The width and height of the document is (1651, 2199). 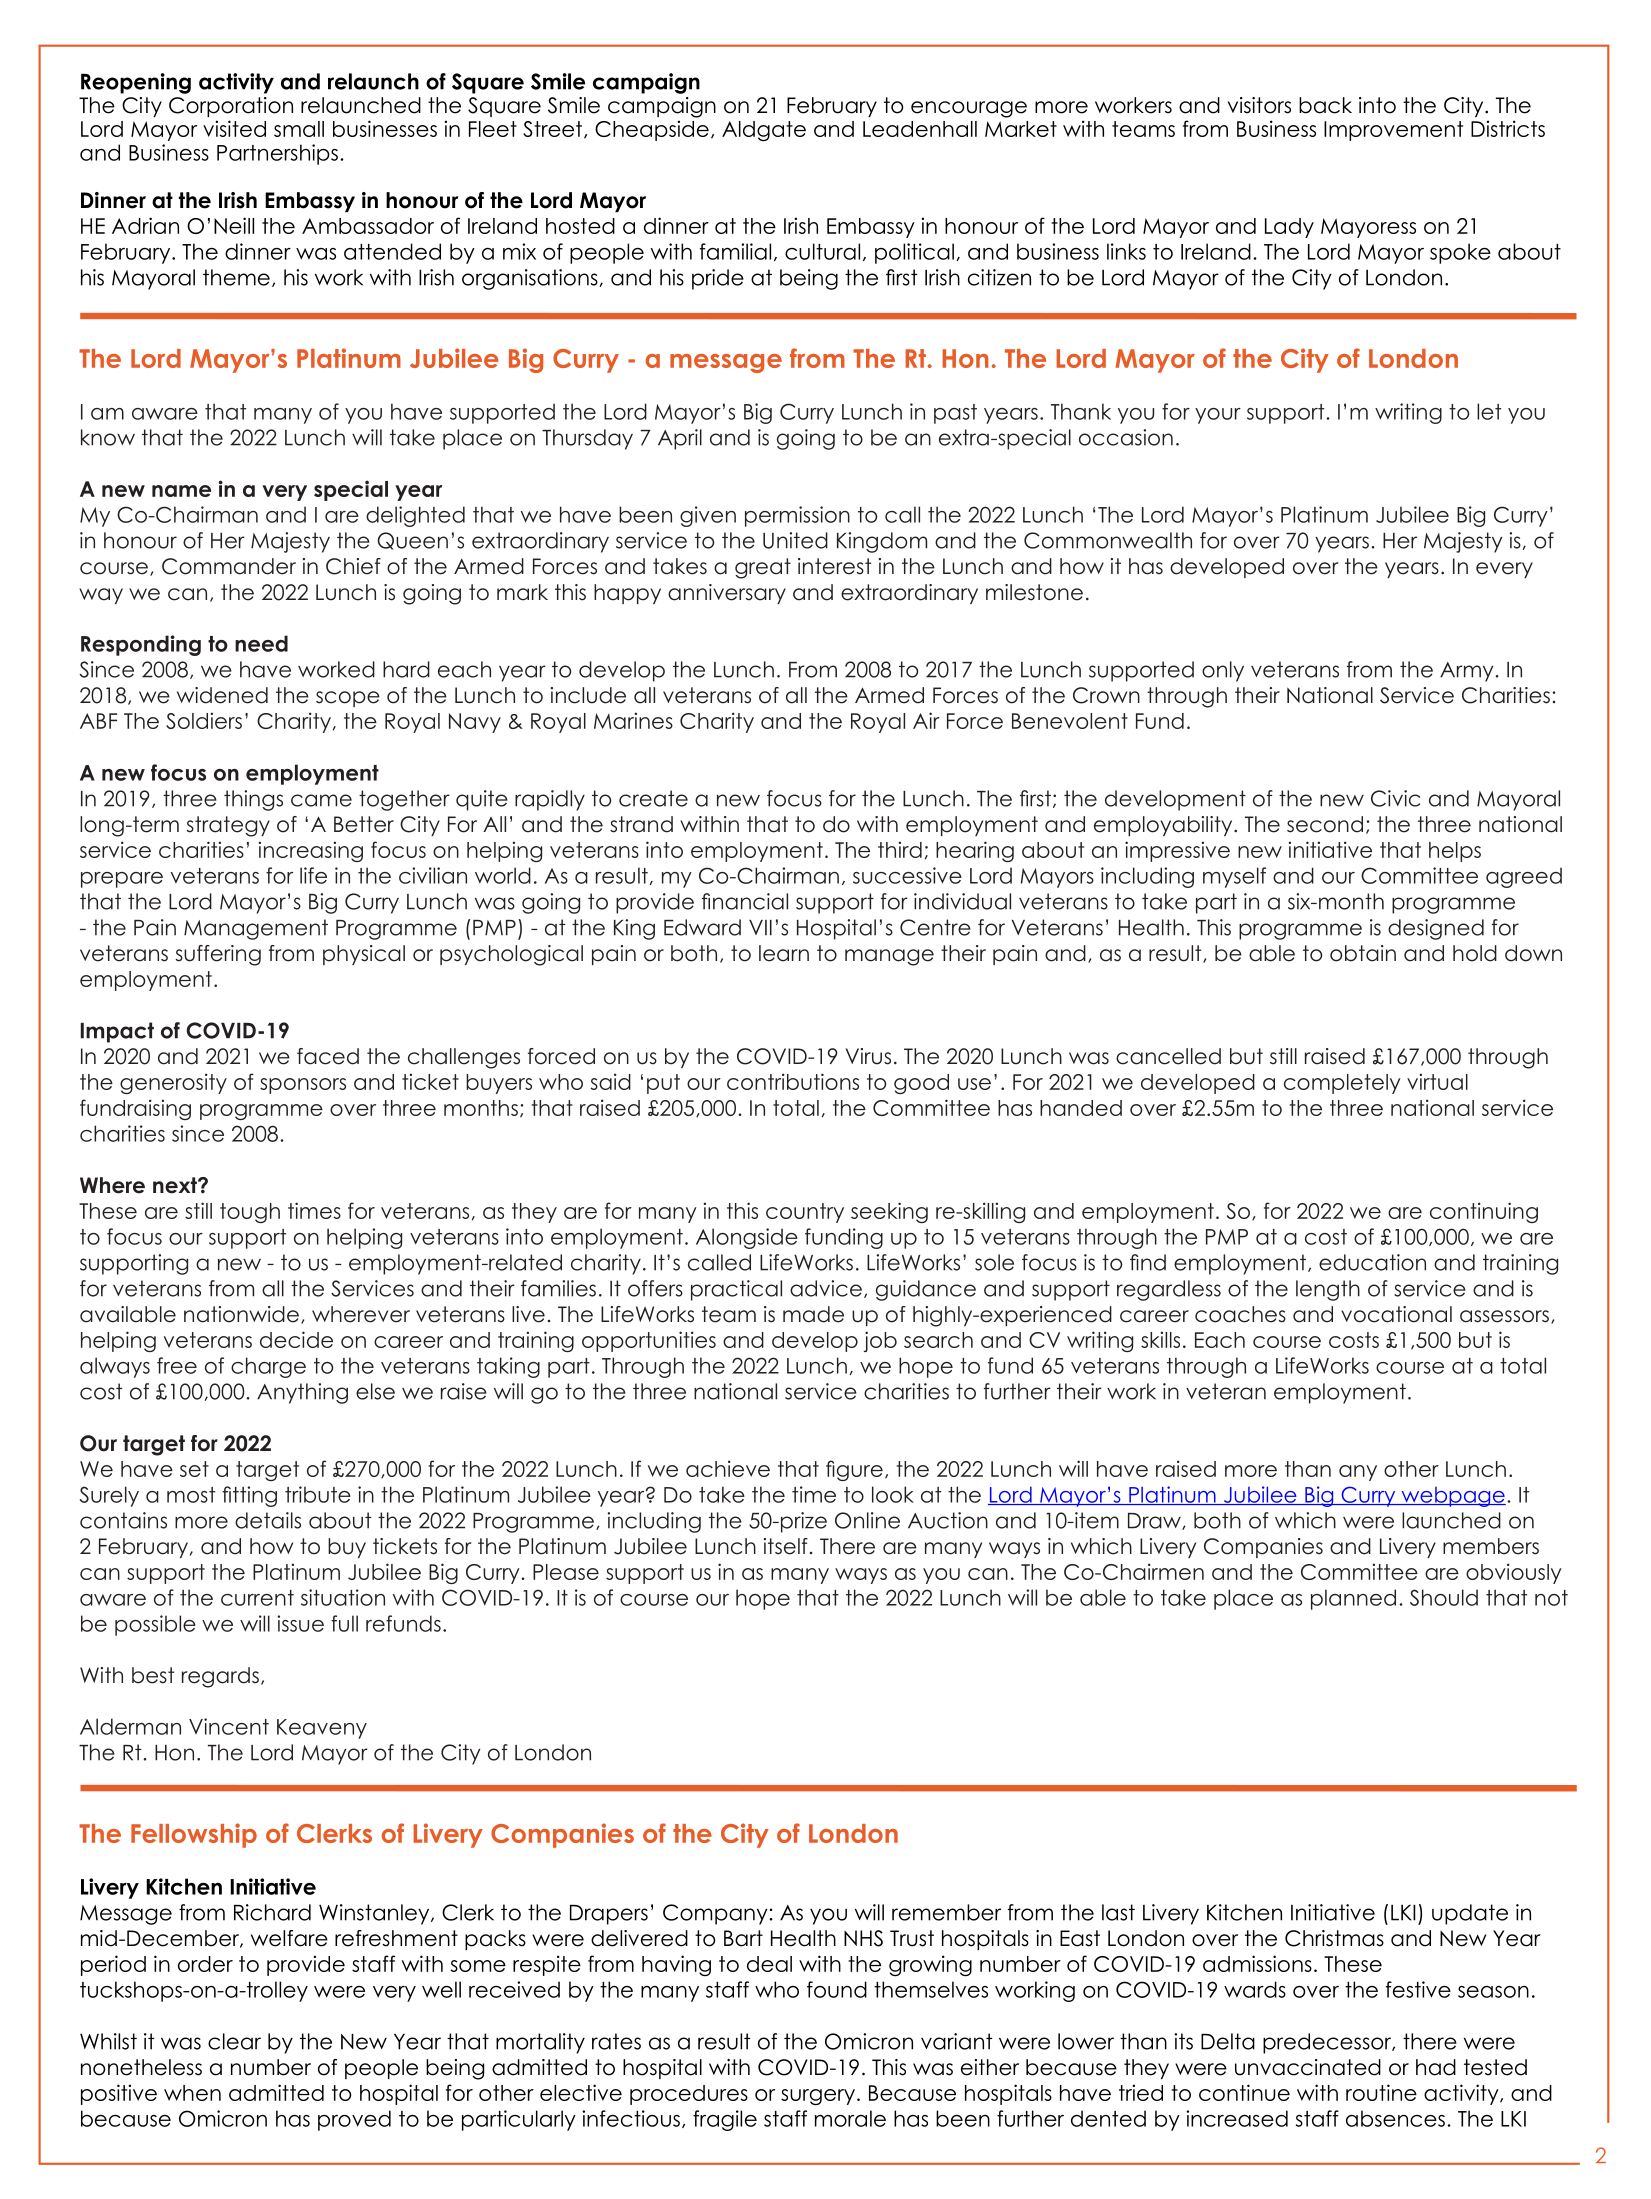 What do you see at coordinates (1353, 1599) in the document?
I see `planned` at bounding box center [1353, 1599].
